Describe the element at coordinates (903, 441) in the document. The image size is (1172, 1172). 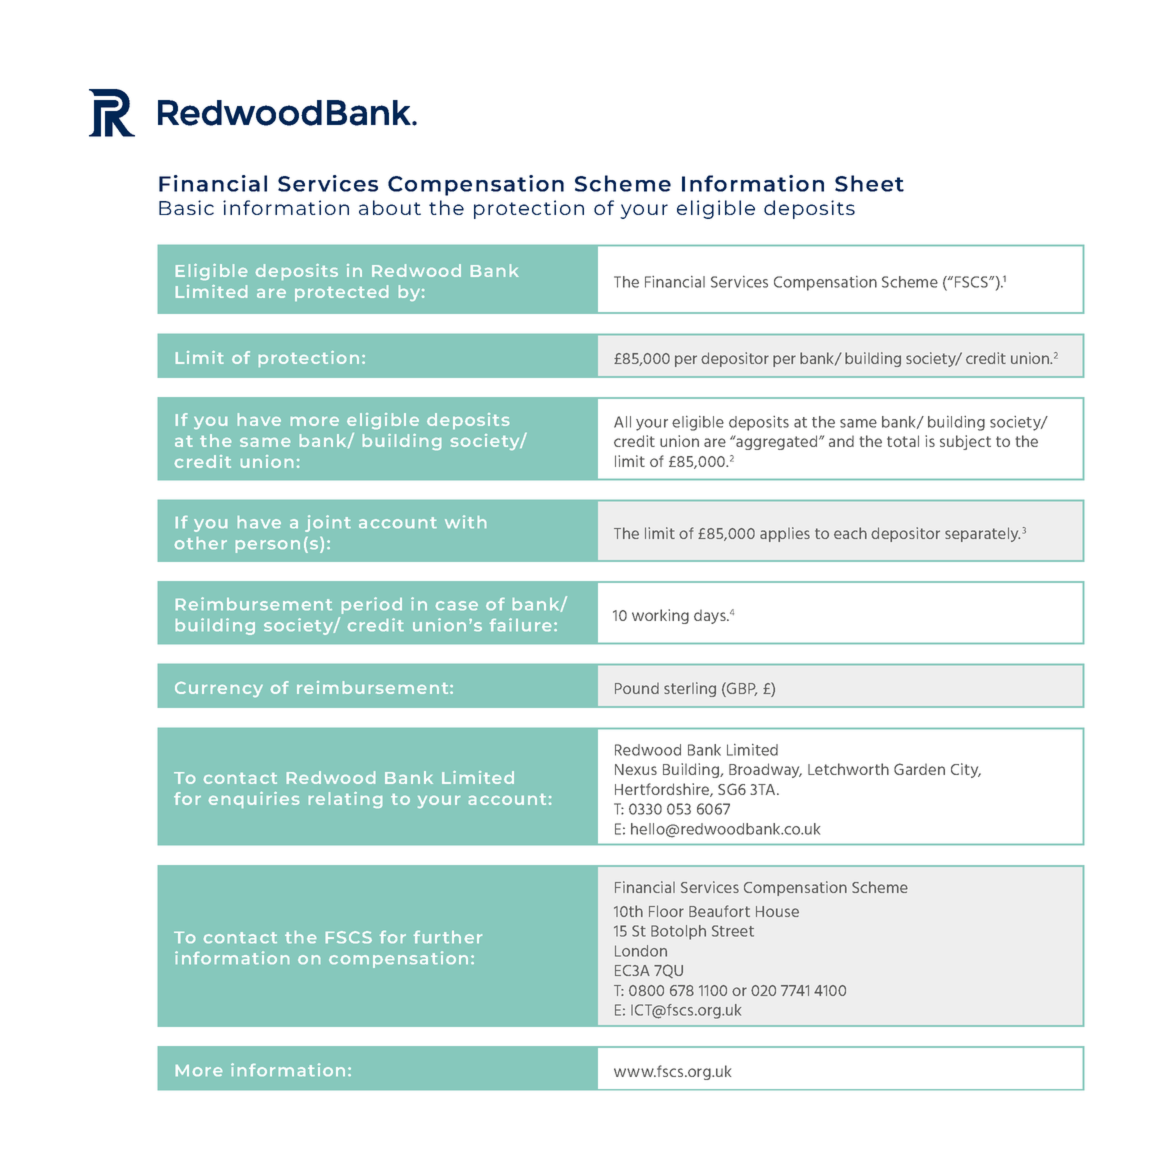
I see `total` at that location.
